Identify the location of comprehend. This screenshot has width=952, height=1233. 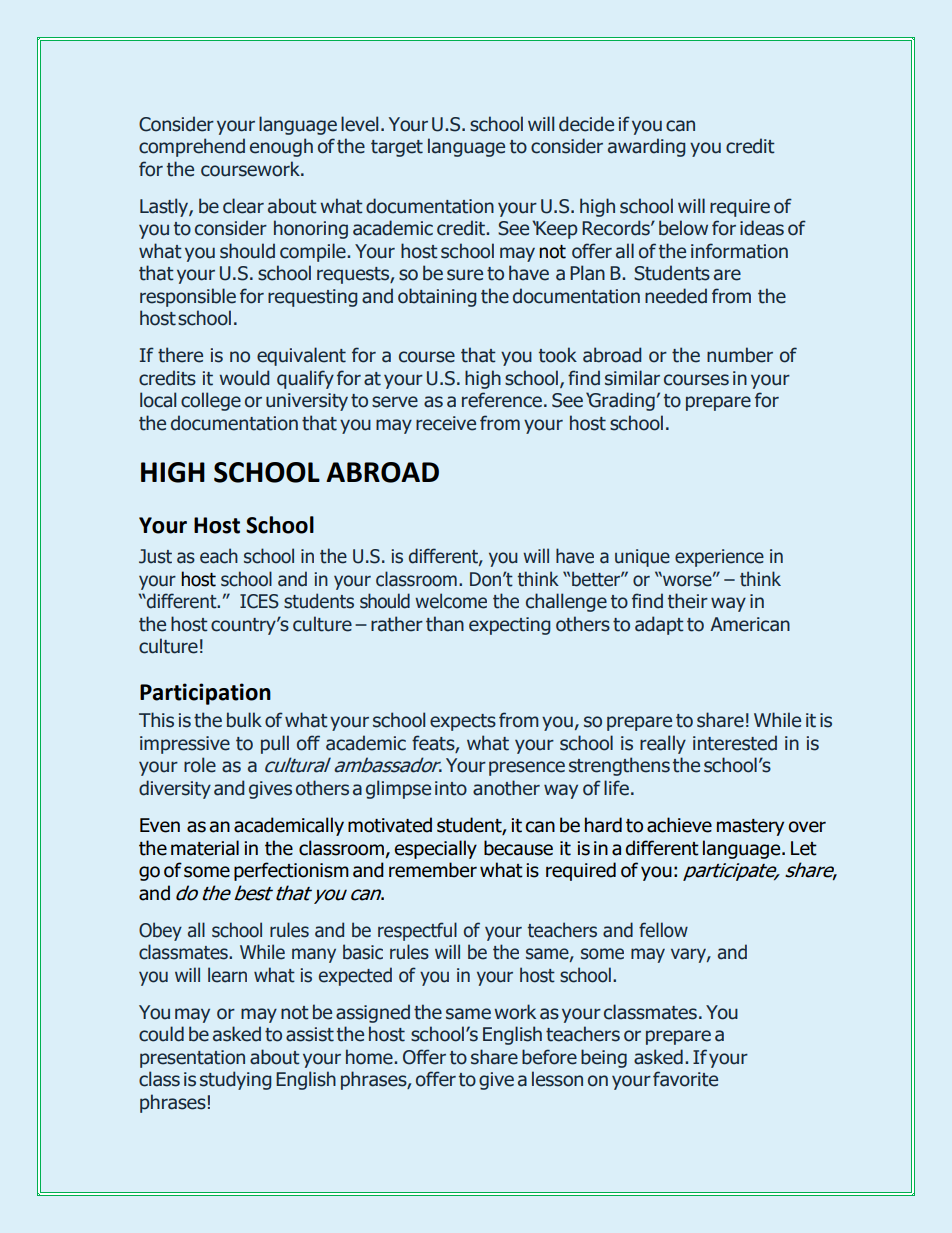
(192, 147).
